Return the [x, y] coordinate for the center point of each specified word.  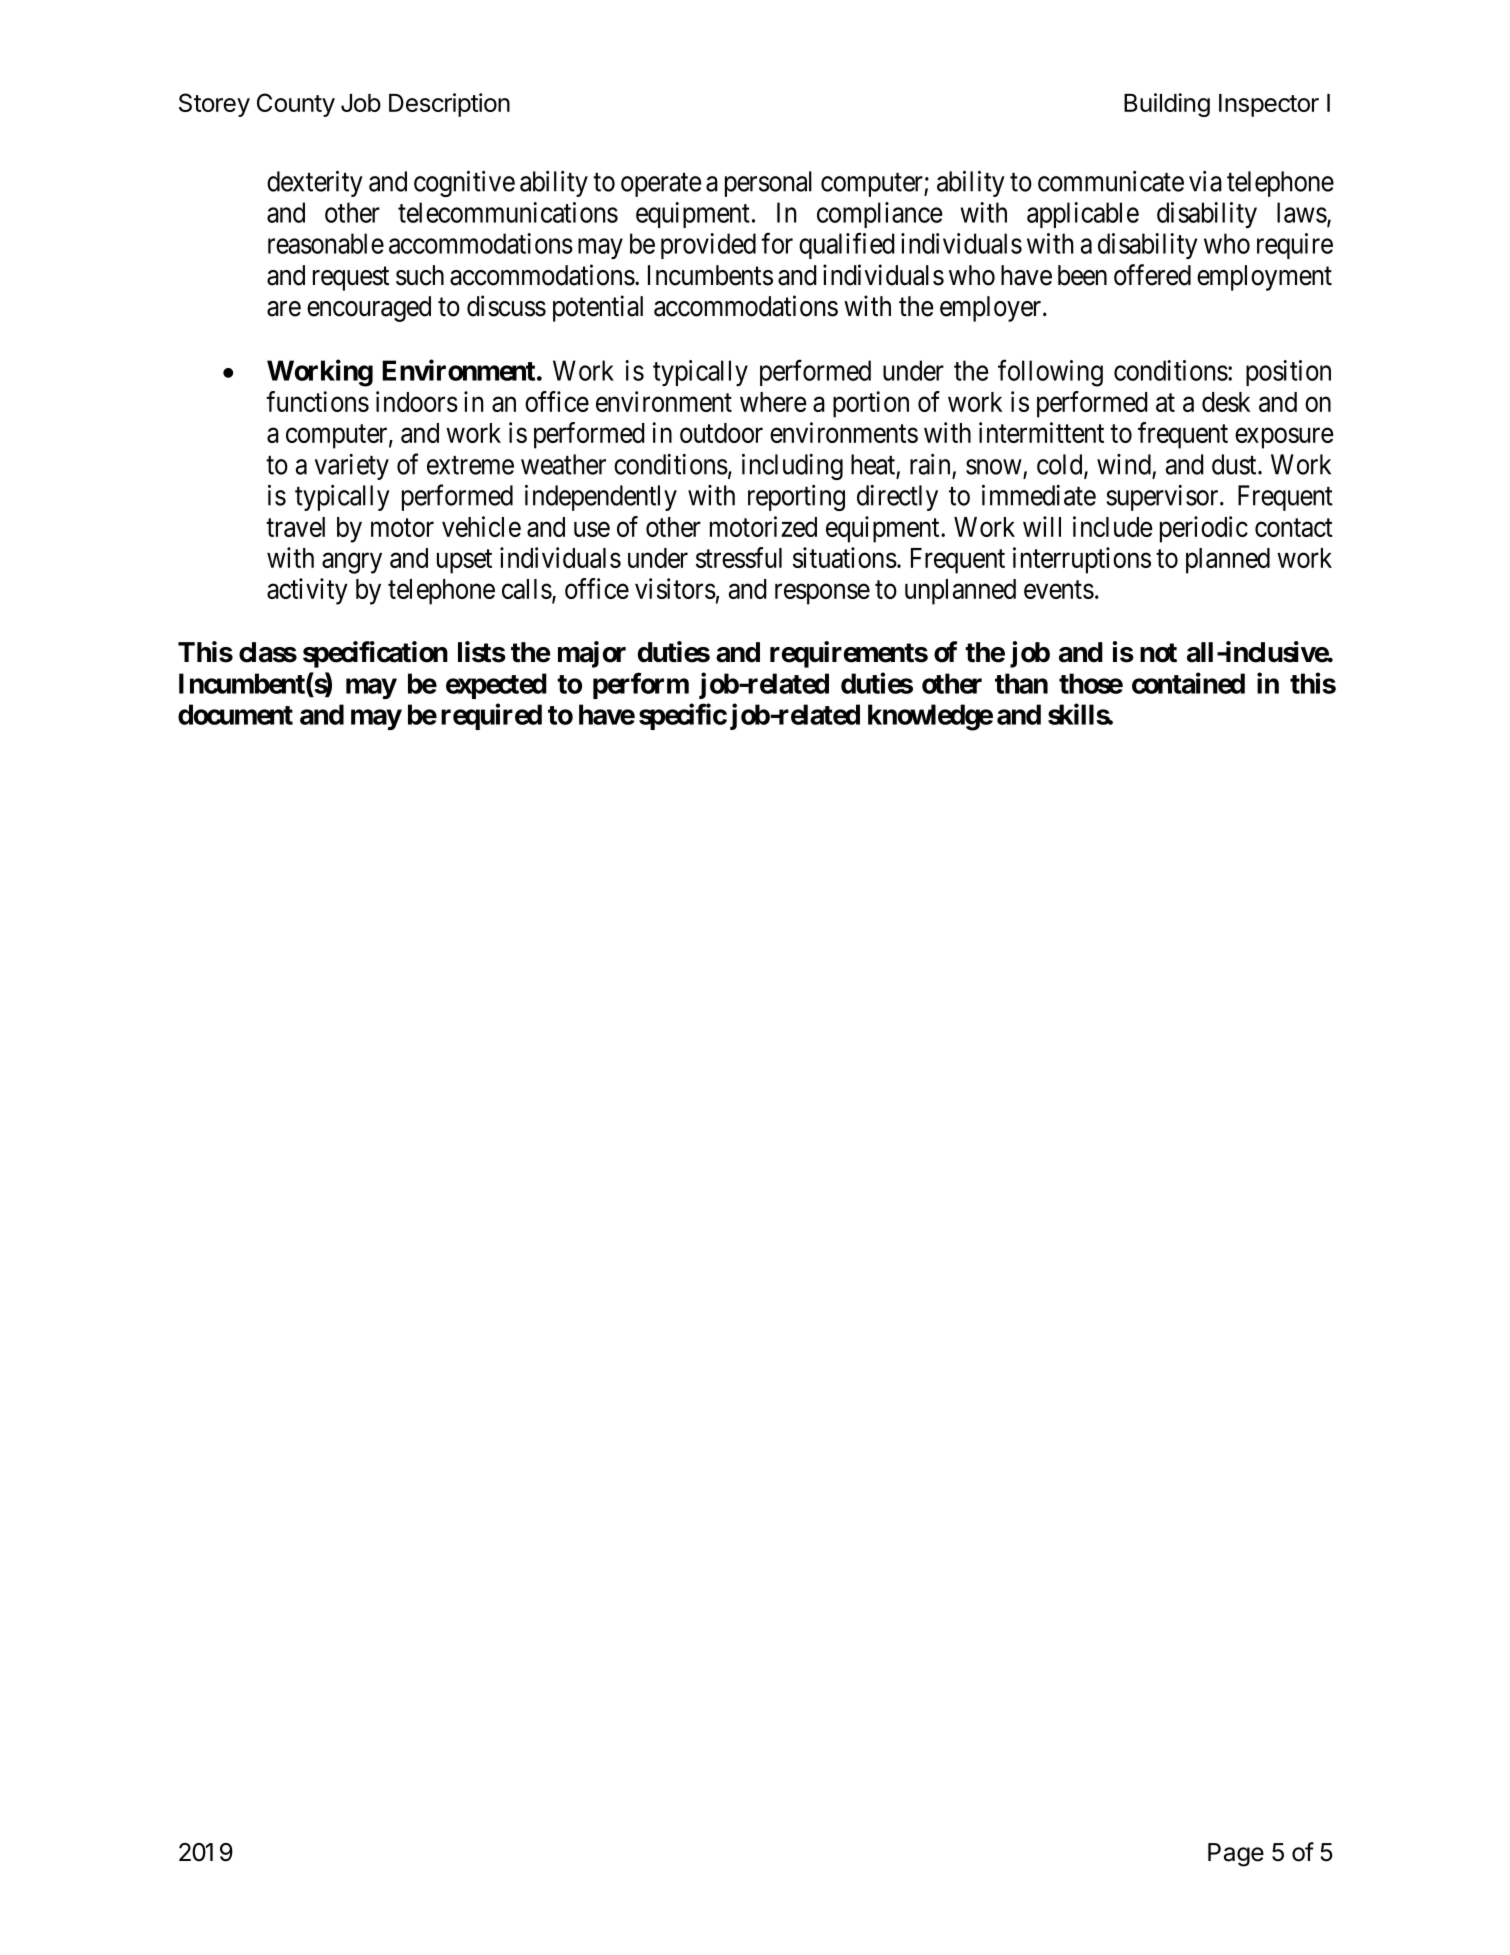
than [1021, 683]
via [1205, 181]
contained [1188, 683]
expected [496, 686]
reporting [796, 498]
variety [352, 467]
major [592, 654]
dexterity [315, 184]
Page [1236, 1855]
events [1059, 590]
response [822, 594]
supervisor [1163, 498]
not [1158, 653]
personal [768, 184]
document [235, 714]
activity [307, 591]
